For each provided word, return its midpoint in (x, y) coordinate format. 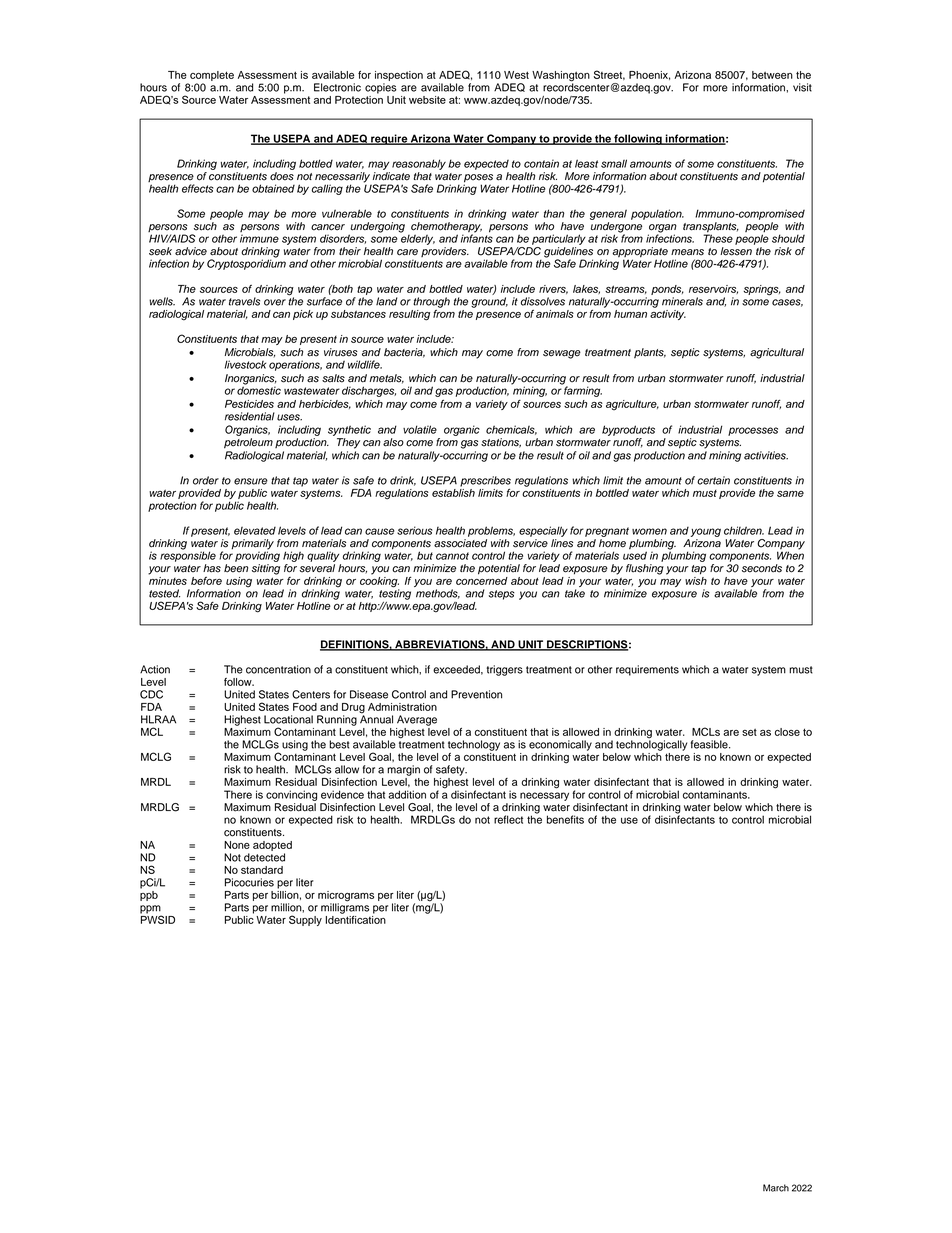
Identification (356, 918)
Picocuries (249, 882)
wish (696, 579)
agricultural (777, 353)
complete (211, 77)
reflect (508, 819)
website (427, 100)
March (776, 1188)
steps (501, 595)
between (772, 75)
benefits (565, 819)
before (206, 581)
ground (489, 302)
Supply (305, 920)
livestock (245, 364)
